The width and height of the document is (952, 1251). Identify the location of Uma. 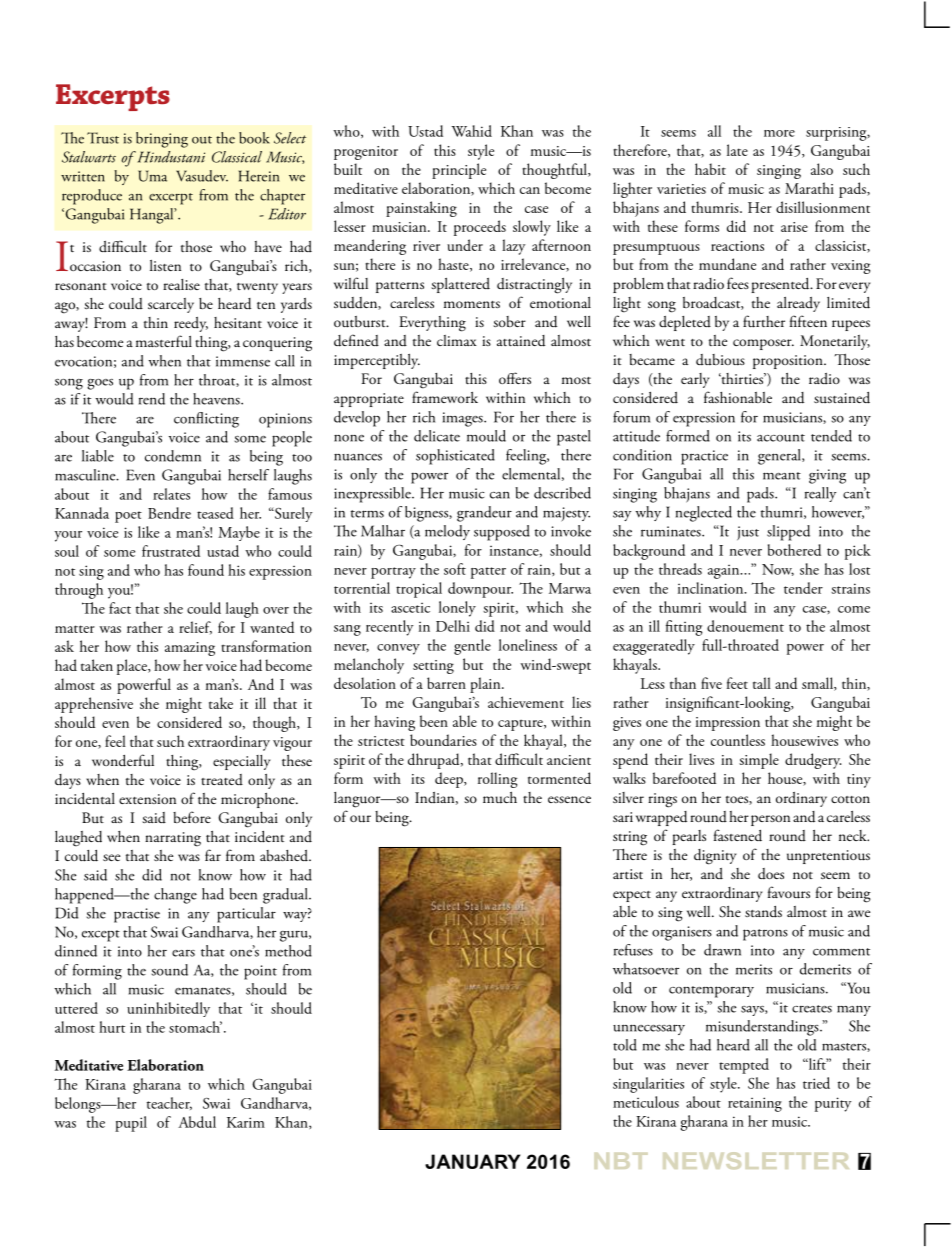
(152, 176).
